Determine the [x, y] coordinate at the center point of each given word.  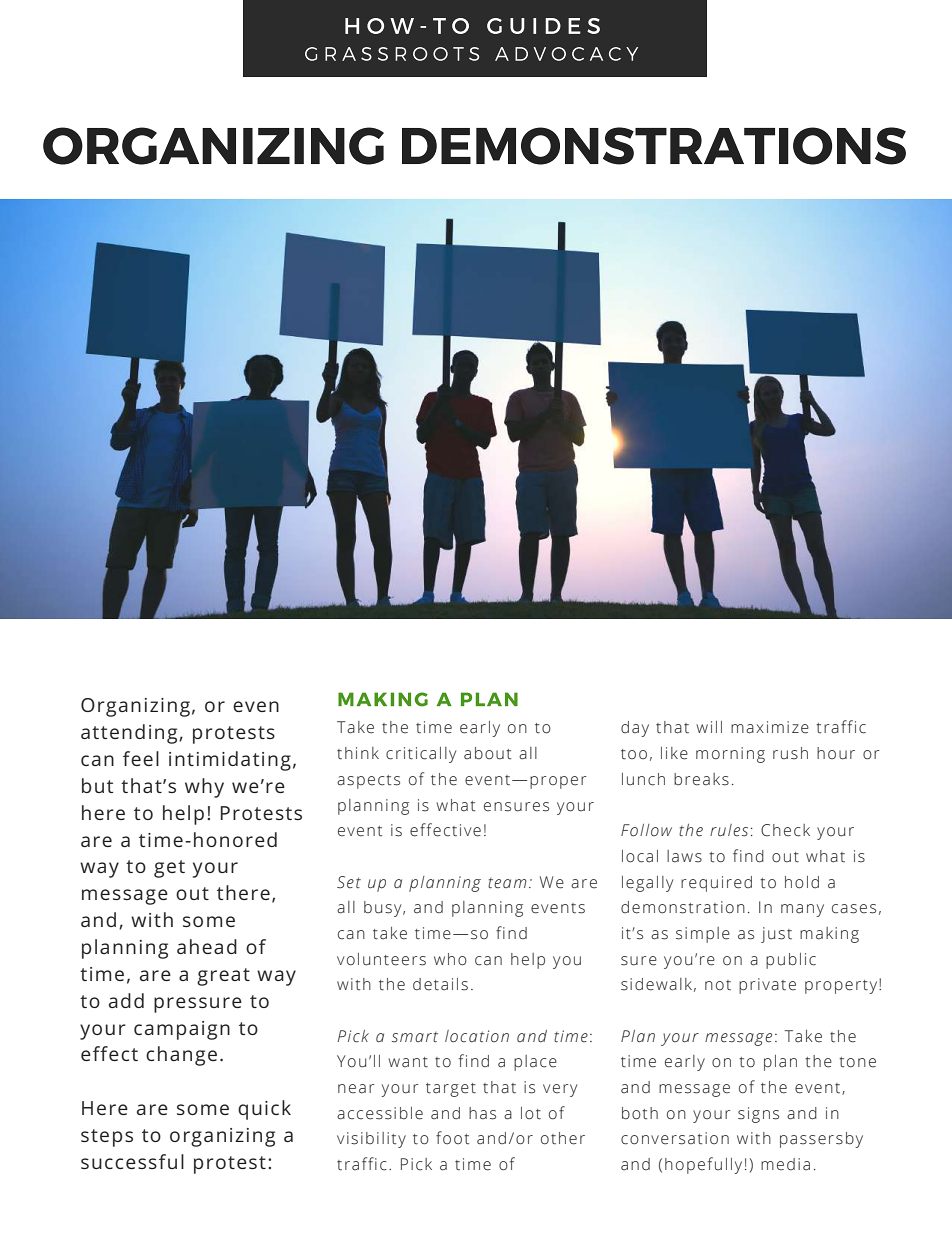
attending [130, 734]
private [767, 986]
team [507, 883]
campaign [182, 1030]
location [477, 1036]
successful [132, 1161]
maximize [770, 727]
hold [802, 882]
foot [452, 1137]
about [487, 753]
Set [349, 882]
